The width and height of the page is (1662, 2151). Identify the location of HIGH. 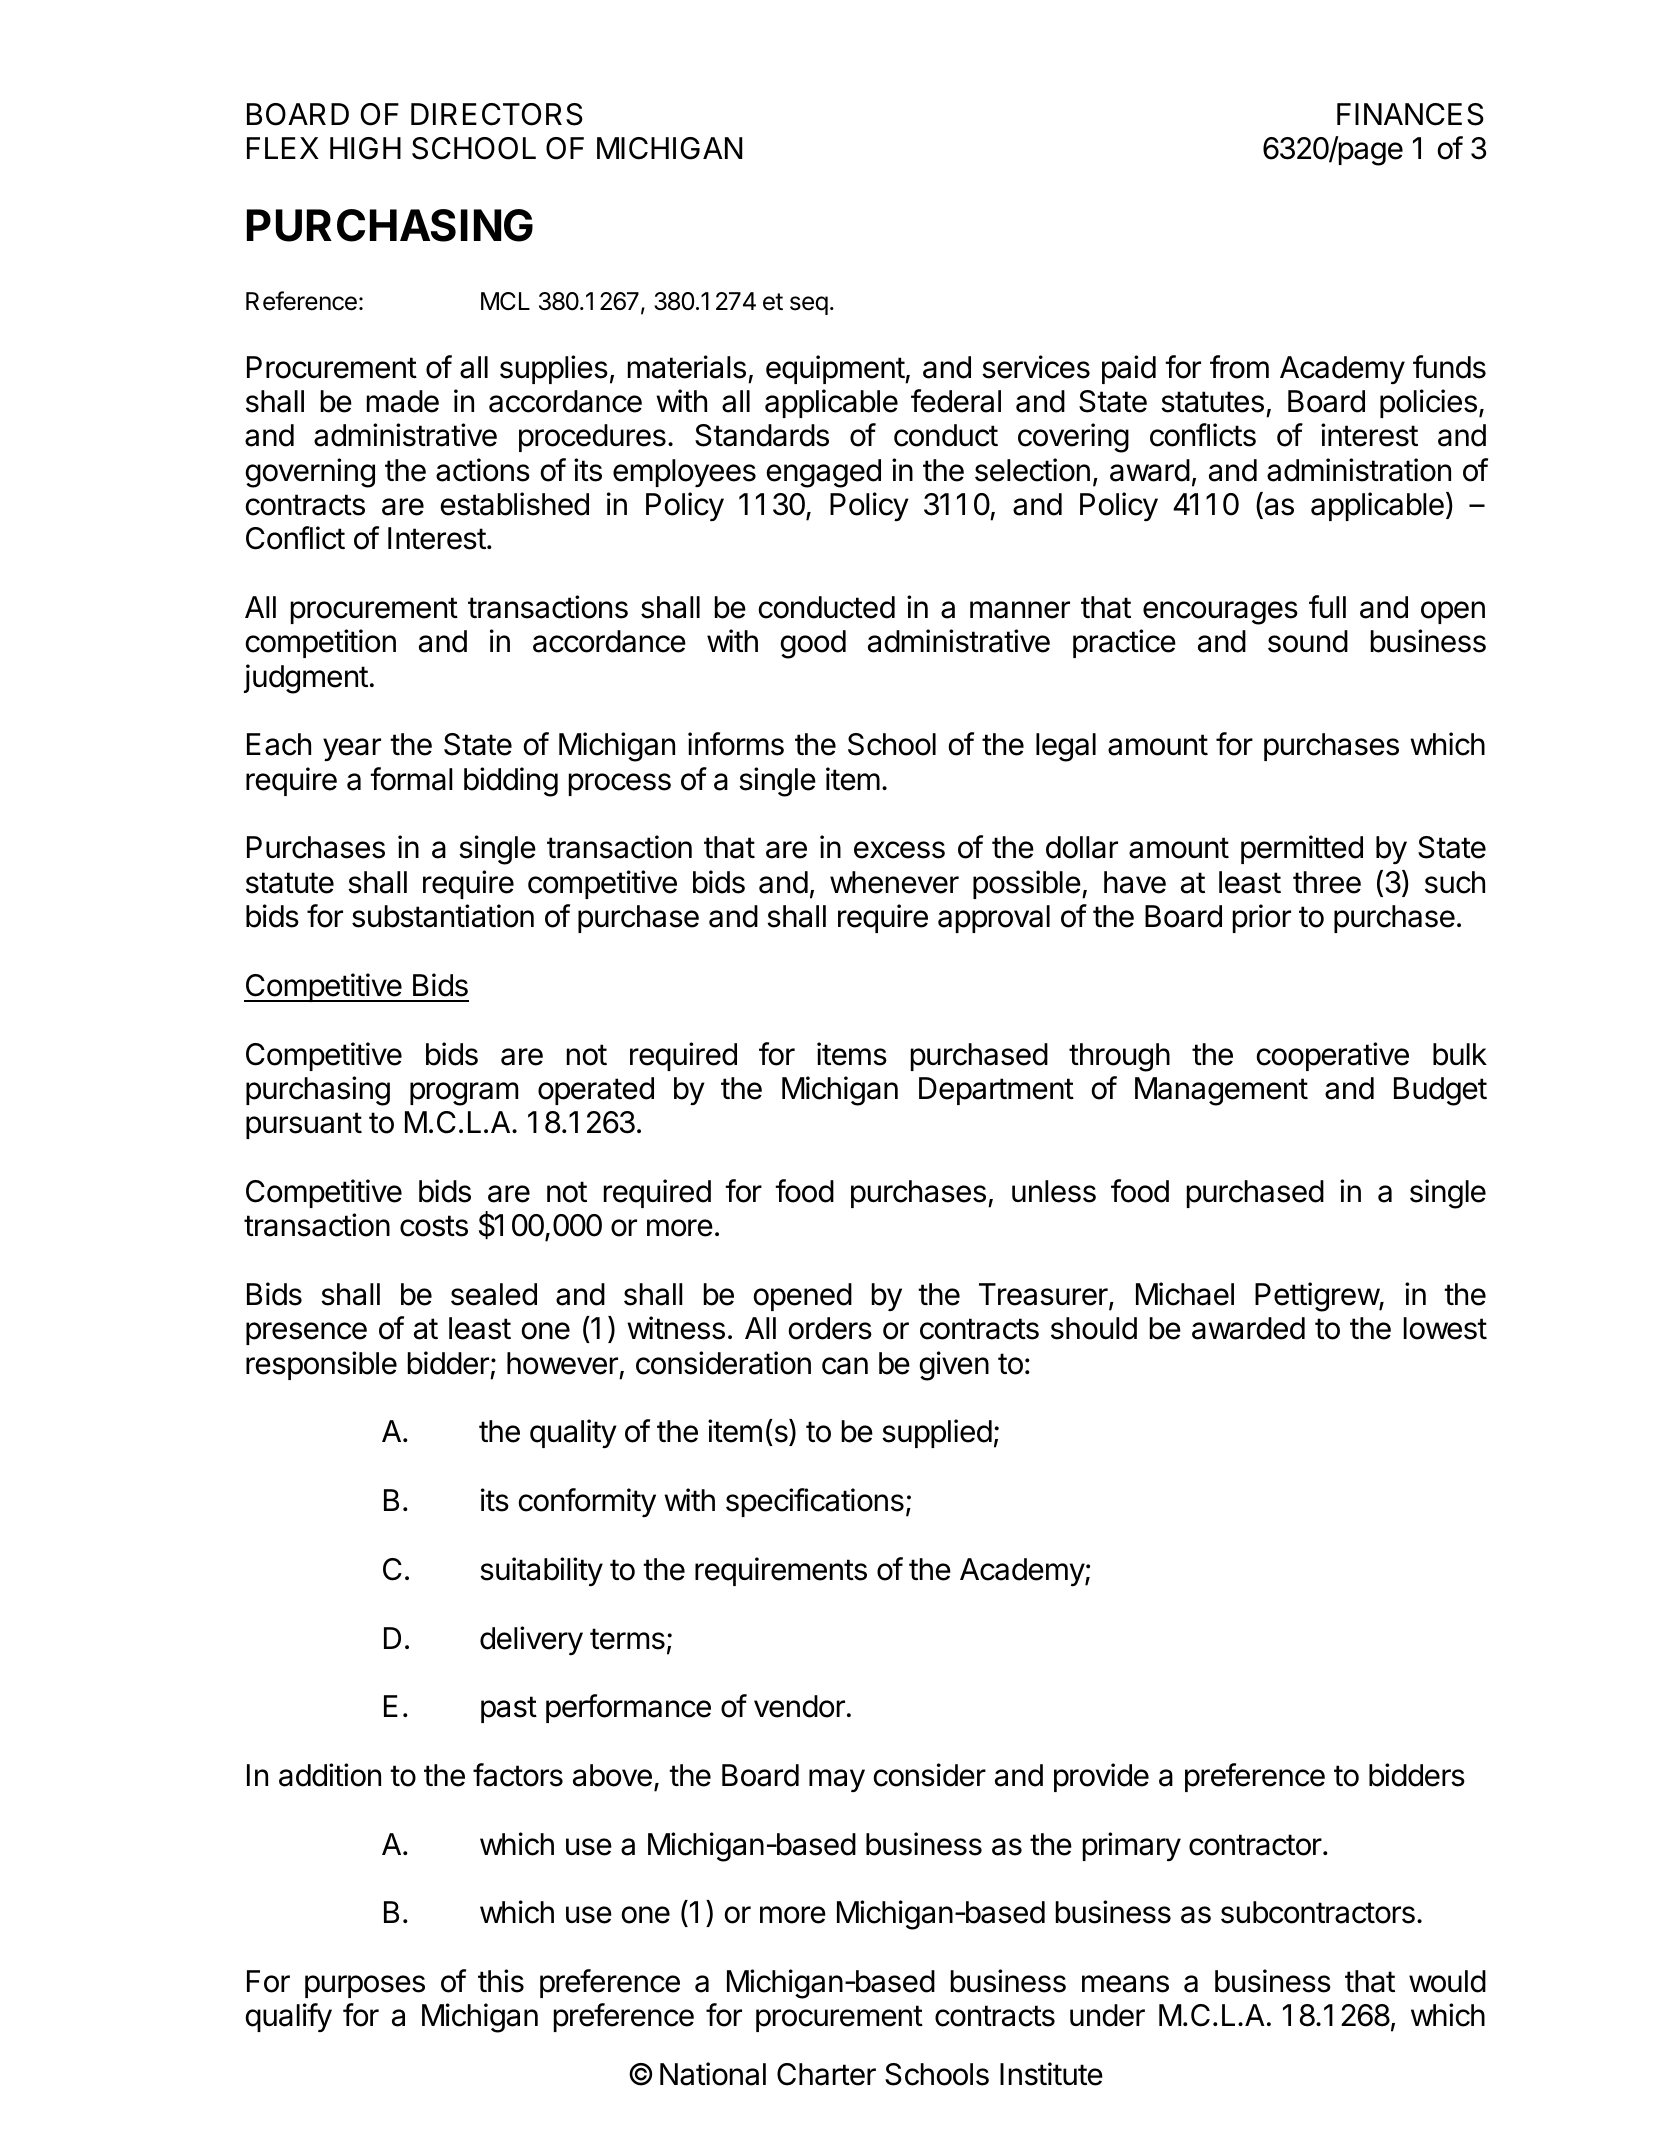
(365, 148).
